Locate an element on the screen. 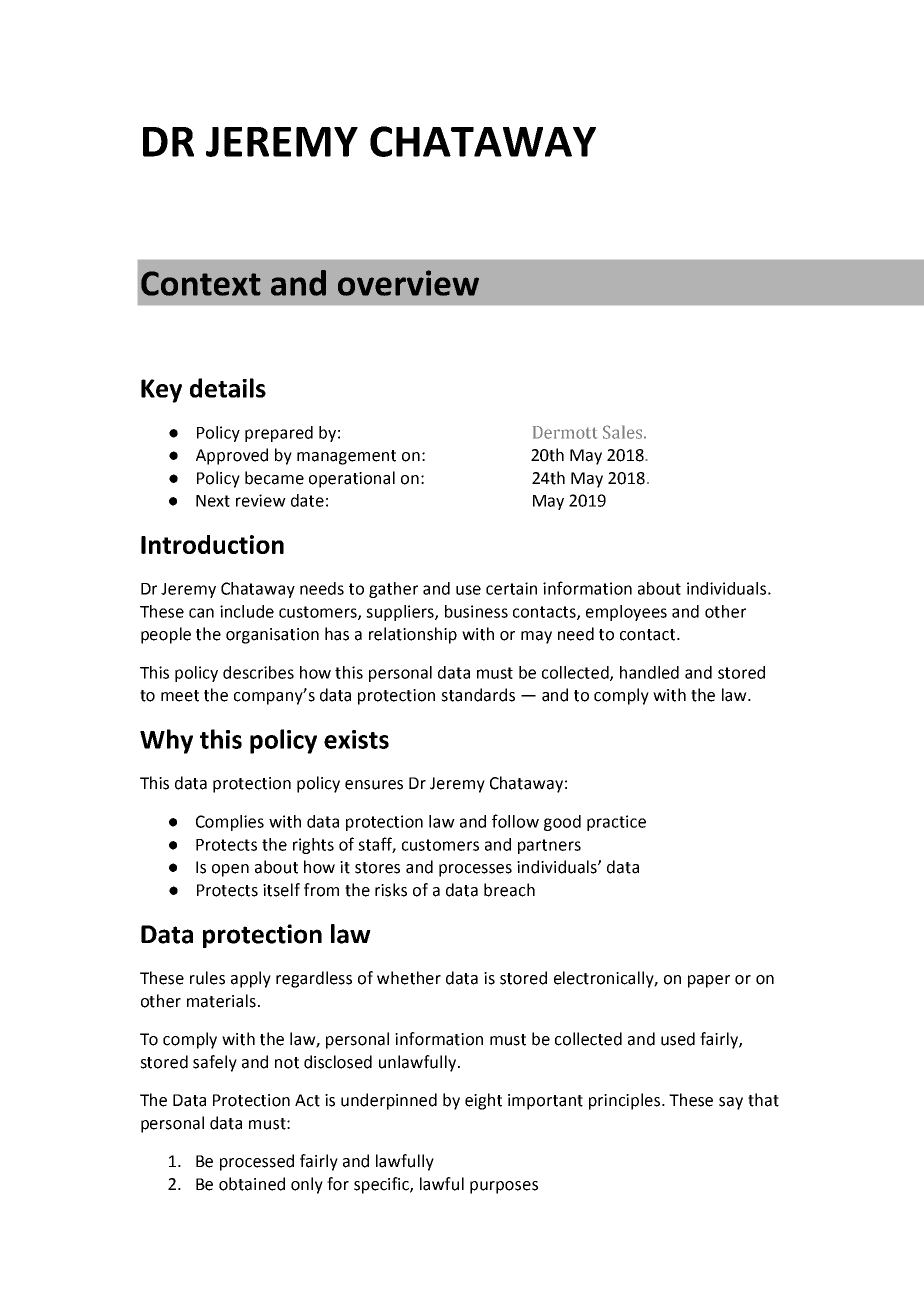 Image resolution: width=924 pixels, height=1309 pixels. Complies is located at coordinates (230, 823).
